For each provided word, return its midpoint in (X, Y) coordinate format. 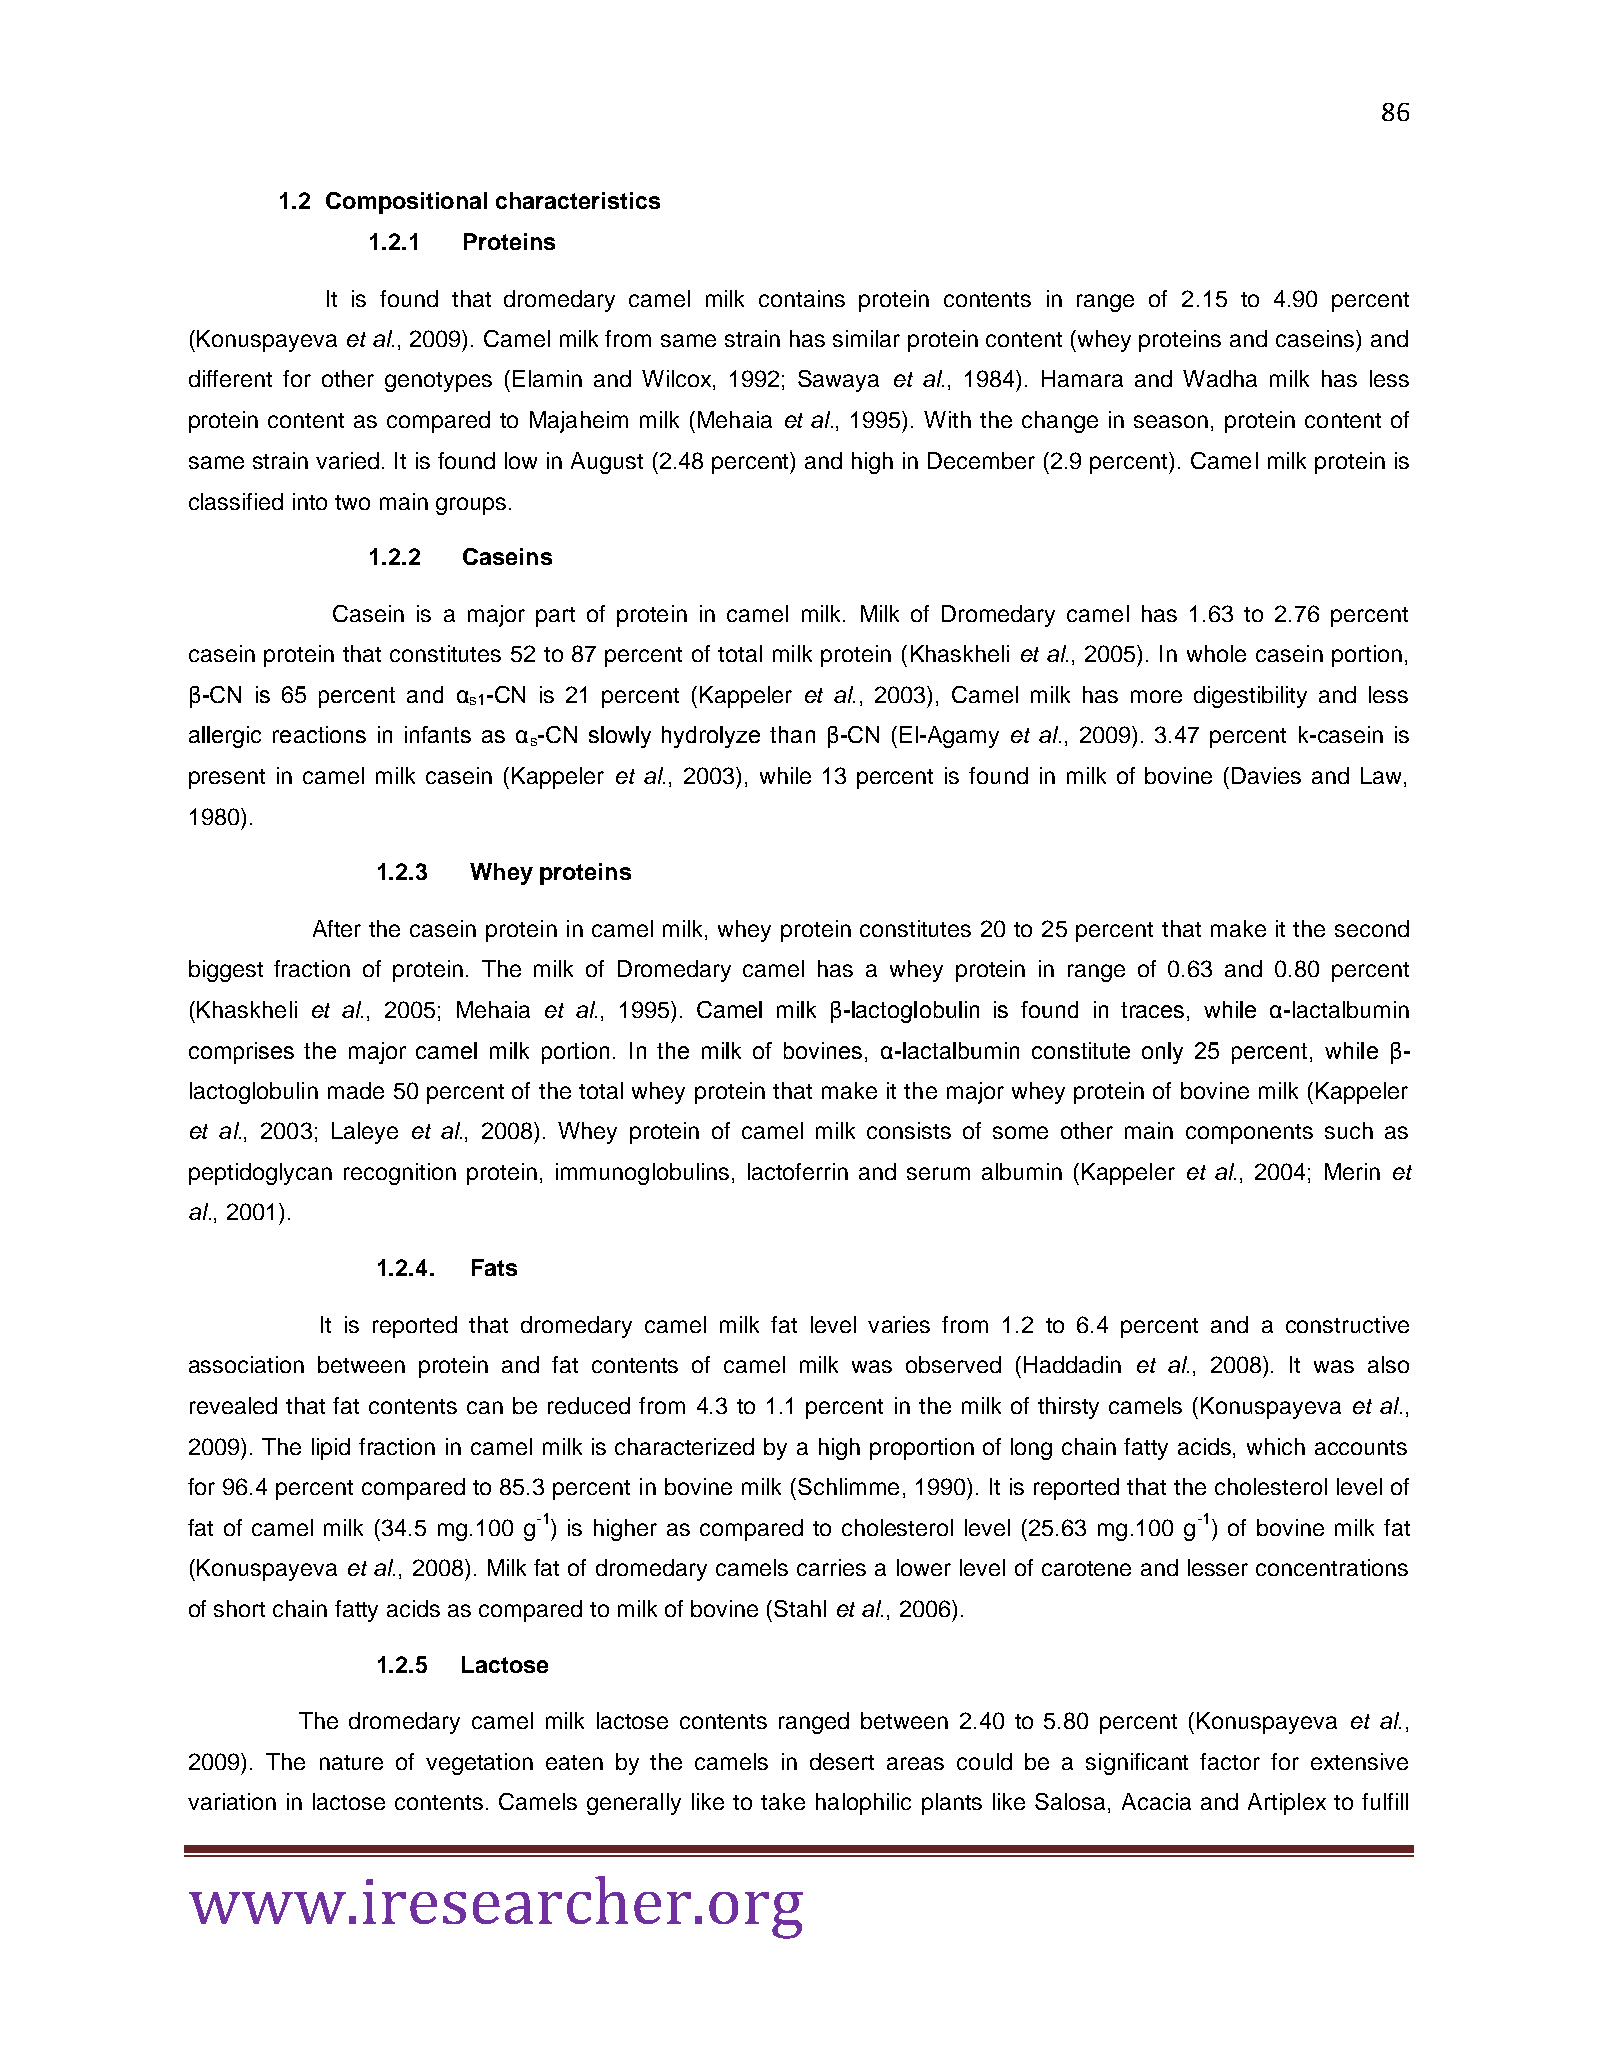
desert (842, 1761)
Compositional (406, 203)
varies (899, 1324)
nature (351, 1762)
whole (1216, 653)
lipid (331, 1449)
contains (802, 298)
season (1171, 421)
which (1276, 1446)
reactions (319, 734)
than (792, 734)
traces (1152, 1010)
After (337, 928)
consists (909, 1130)
